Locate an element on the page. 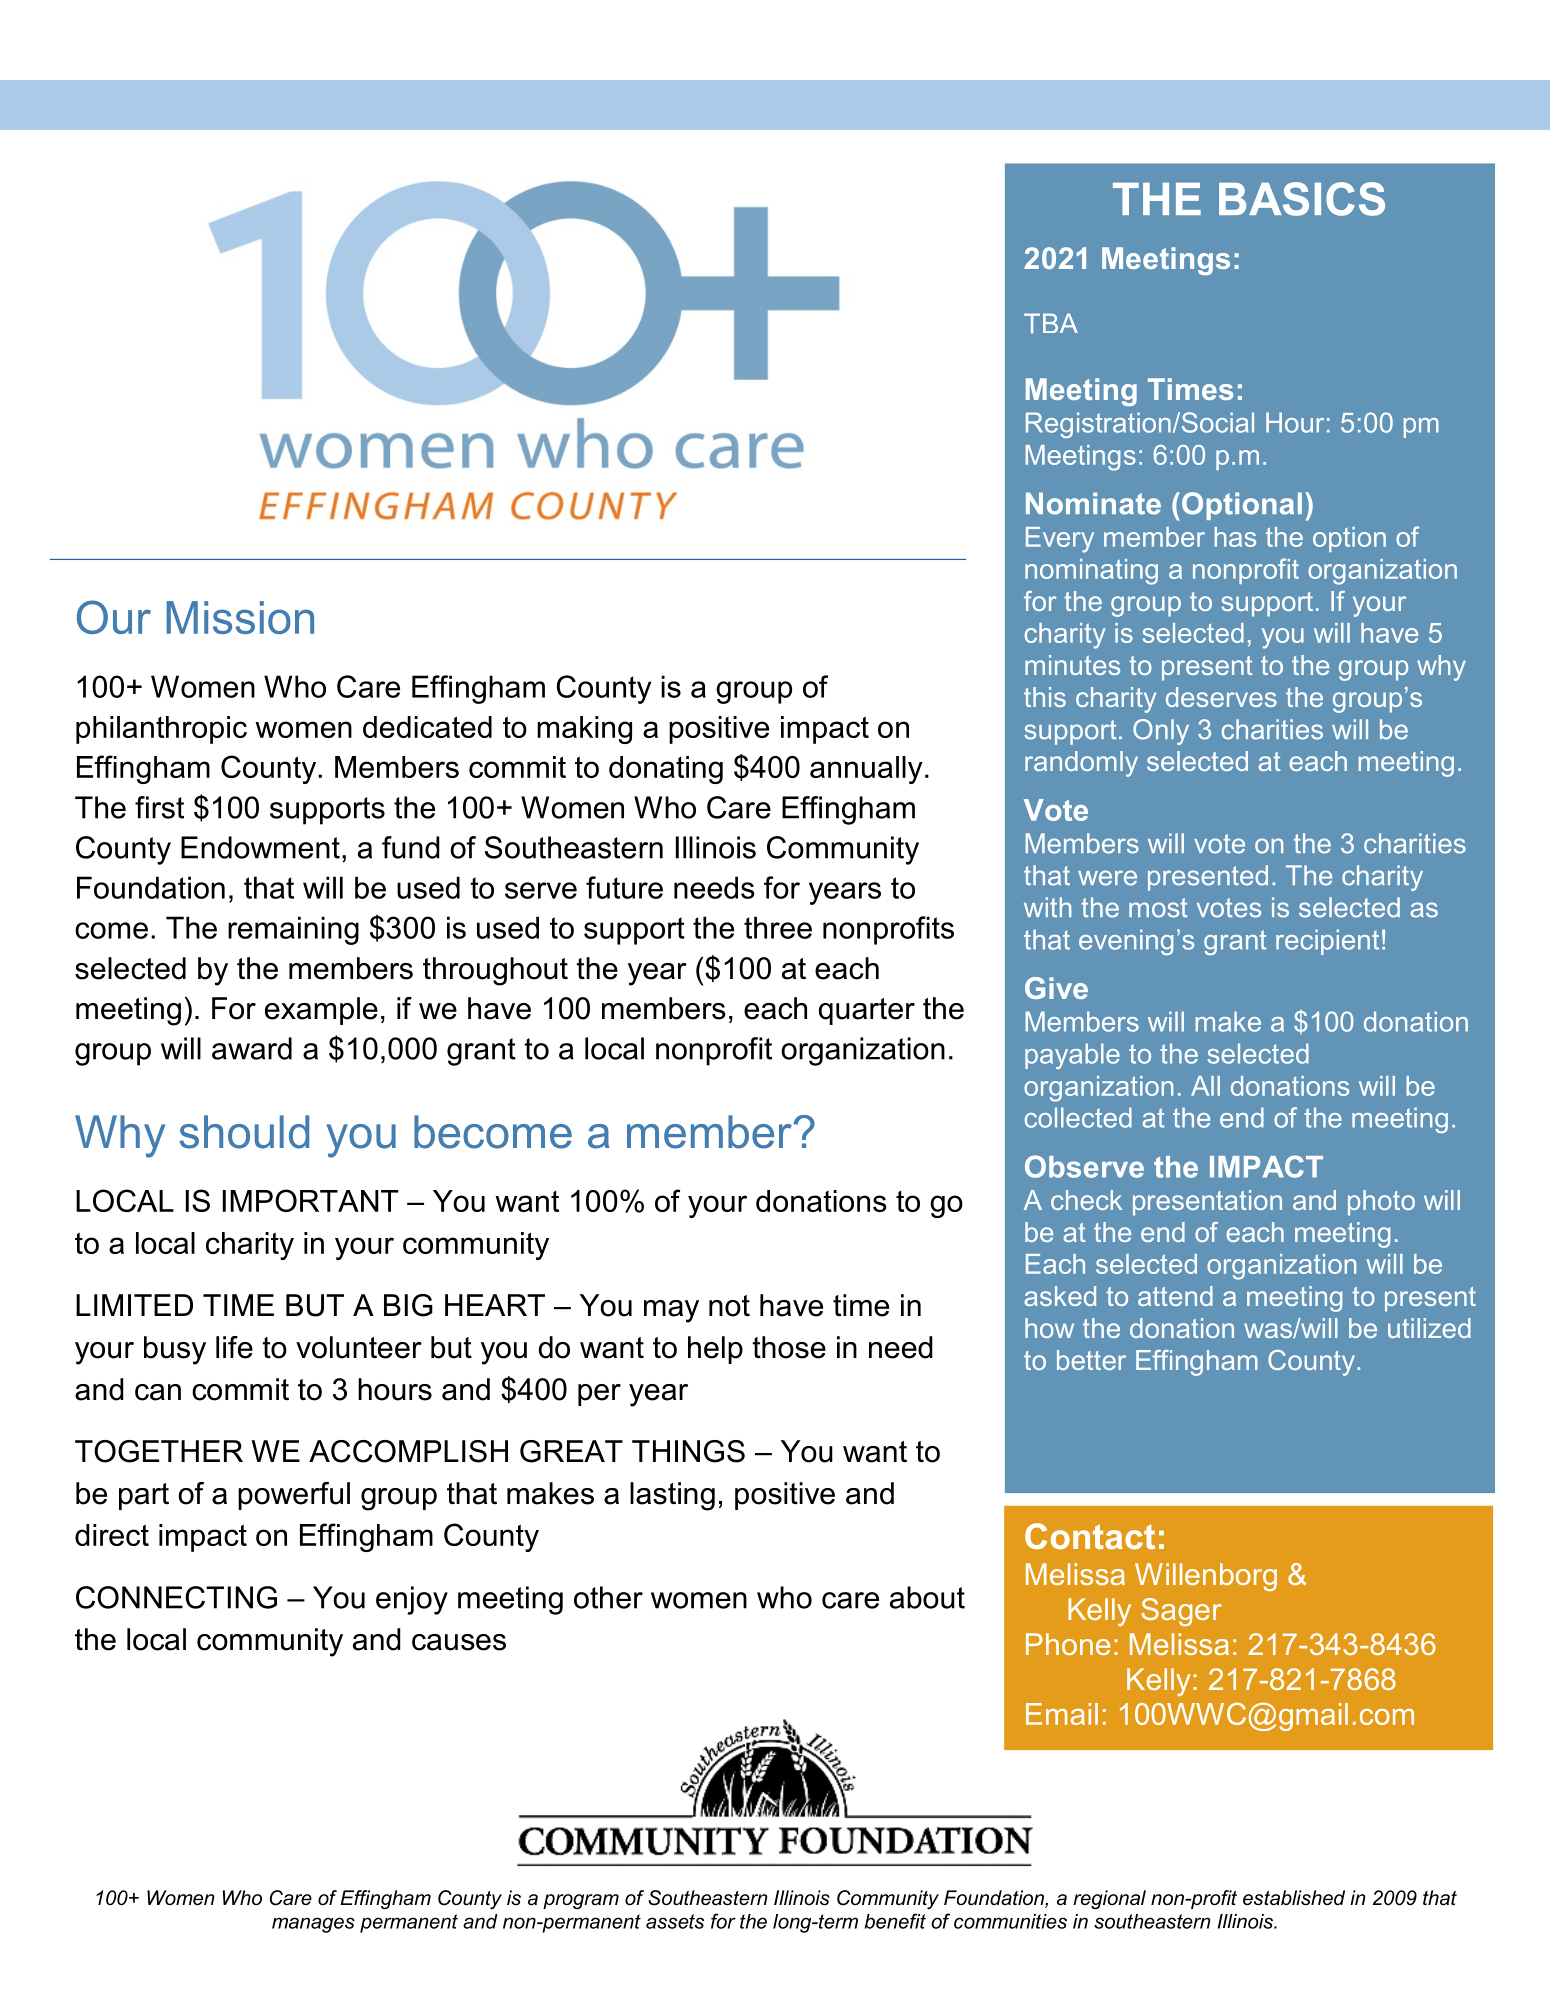 The height and width of the image is (2006, 1550). Only is located at coordinates (1161, 732).
